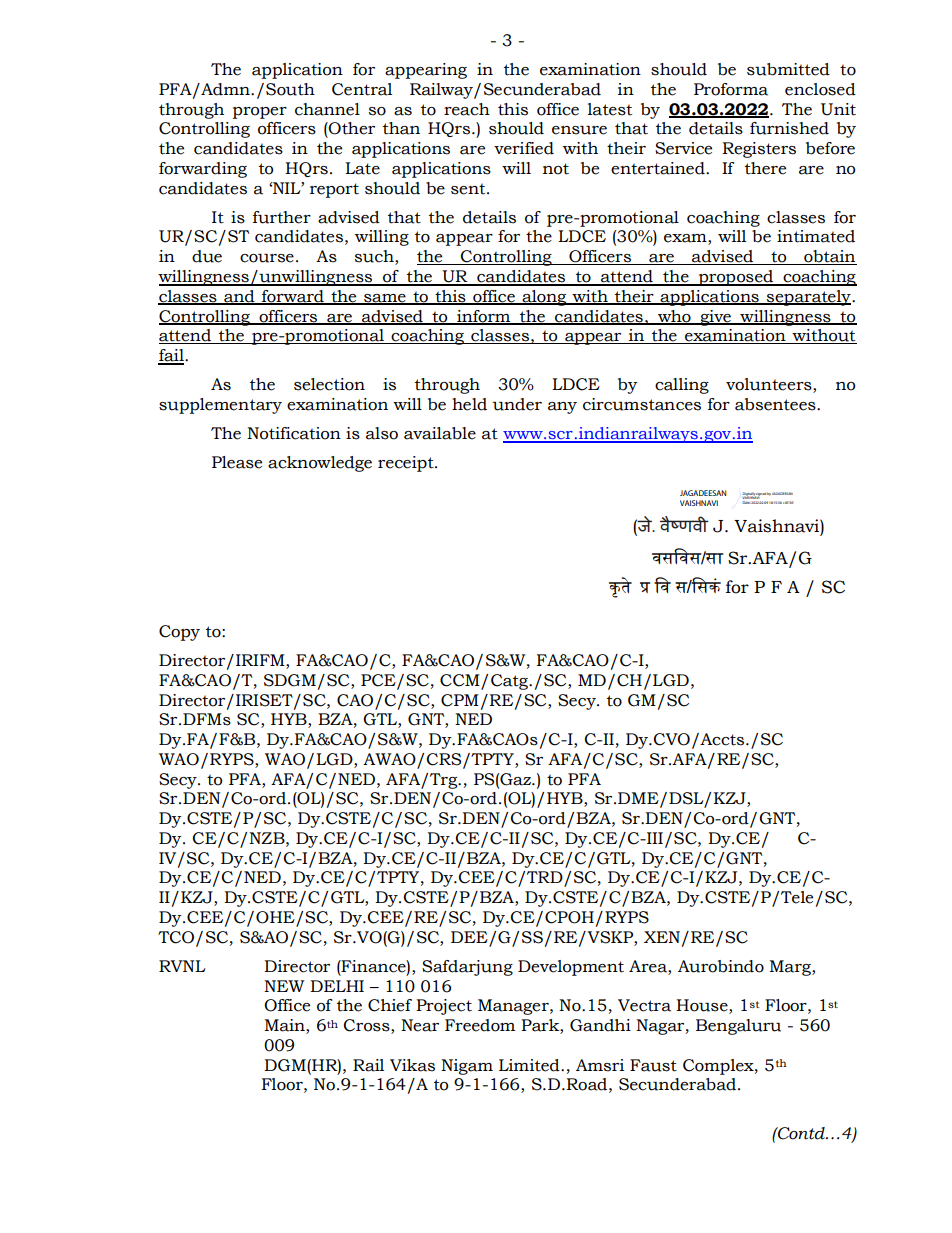  I want to click on NEW, so click(284, 986).
